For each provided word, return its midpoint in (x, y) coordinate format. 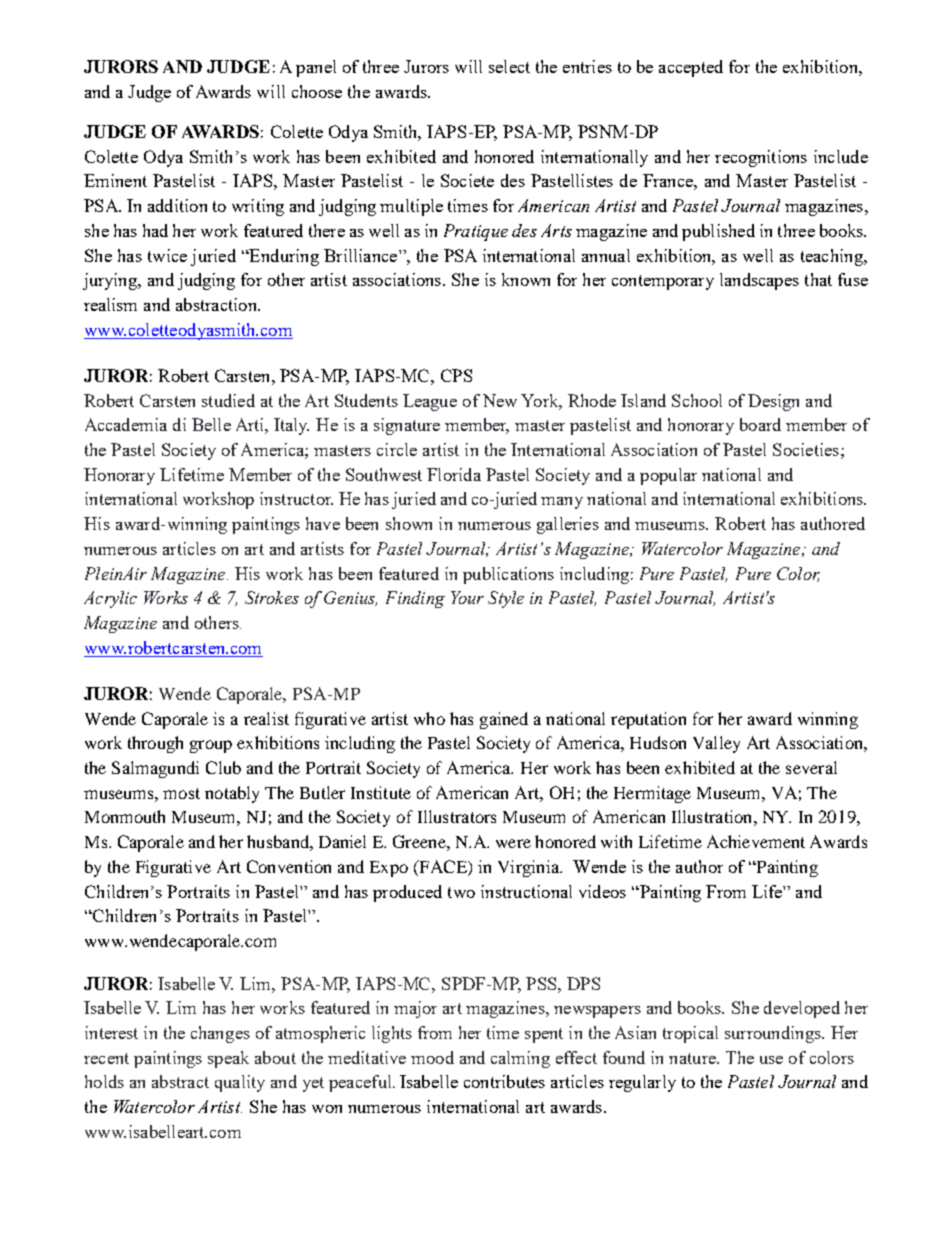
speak (228, 1059)
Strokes (272, 597)
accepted (691, 68)
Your (467, 597)
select (509, 66)
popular (668, 476)
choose (317, 91)
